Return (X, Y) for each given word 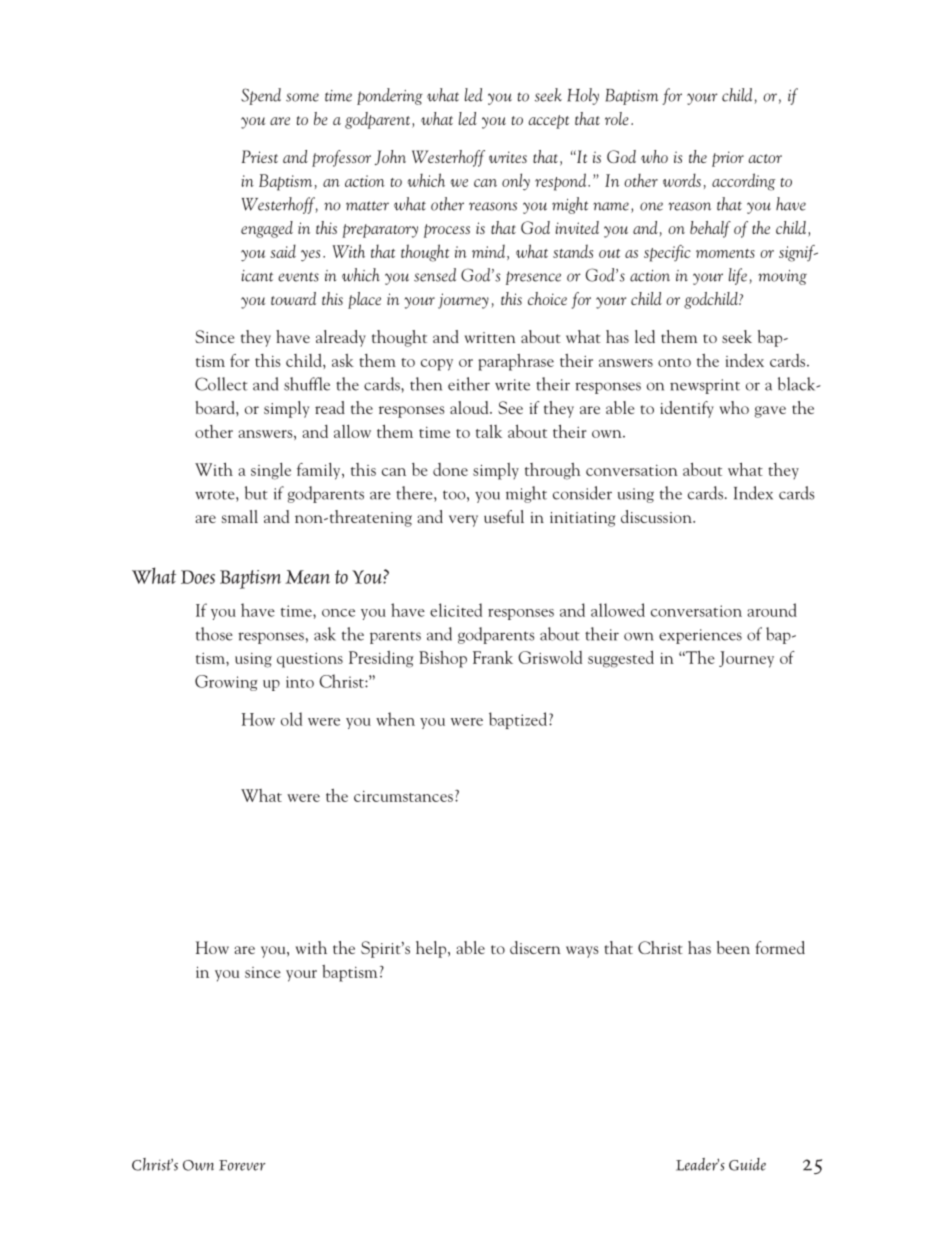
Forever (242, 1165)
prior (728, 159)
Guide (747, 1164)
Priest (260, 156)
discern (535, 947)
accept (548, 122)
